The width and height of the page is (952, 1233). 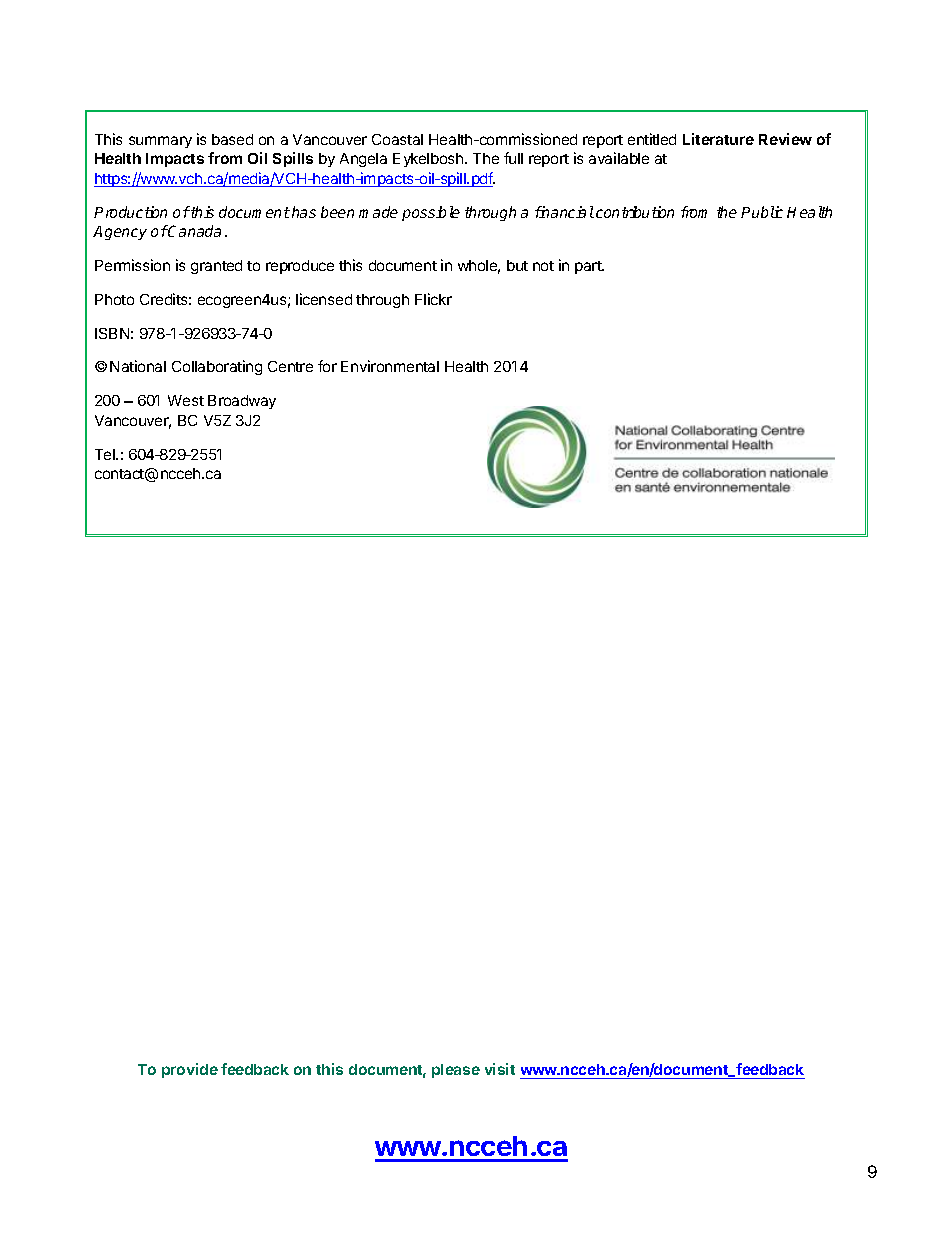 What do you see at coordinates (190, 1070) in the page?
I see `provide` at bounding box center [190, 1070].
